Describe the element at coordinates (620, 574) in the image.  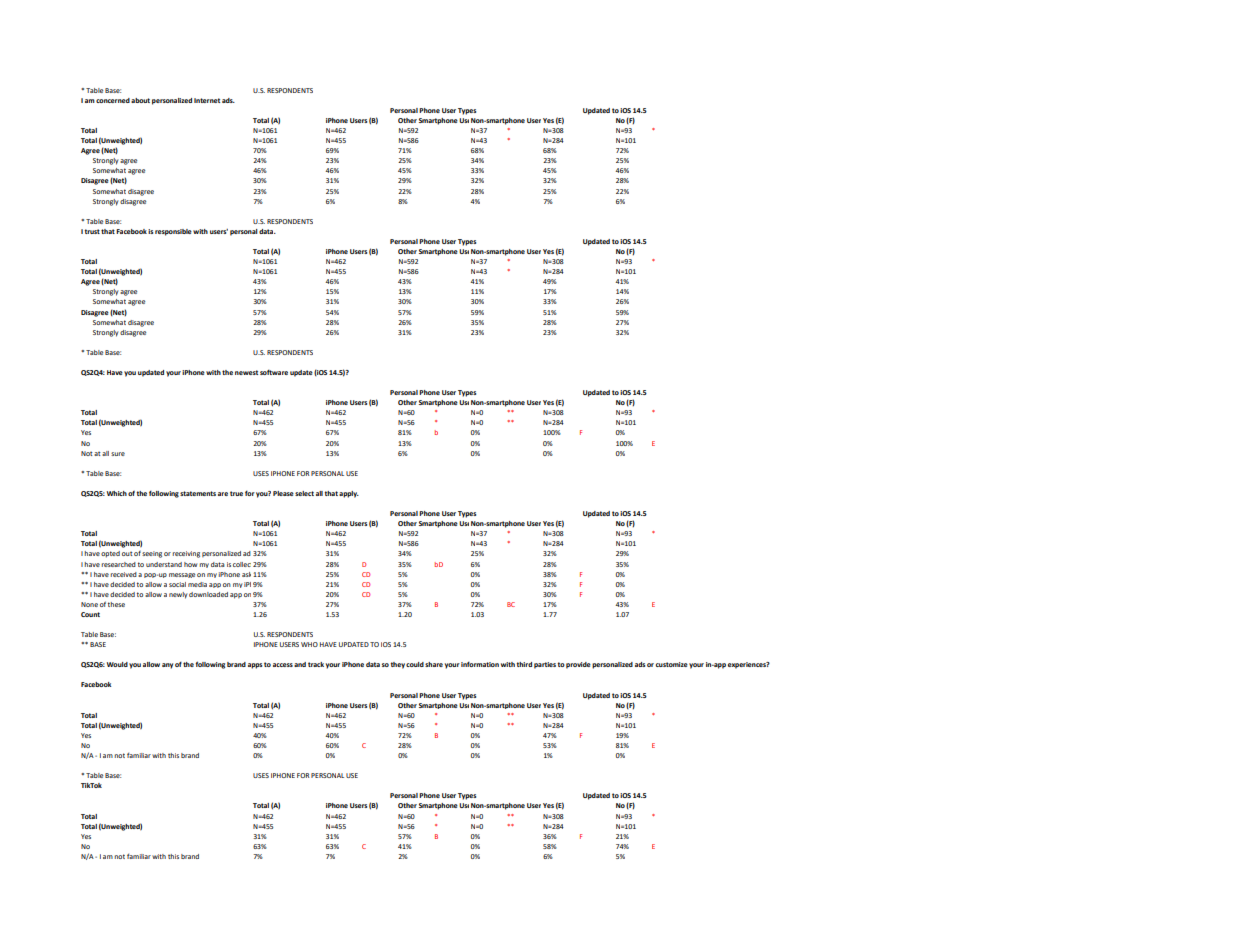
I see `Transparency` at that location.
